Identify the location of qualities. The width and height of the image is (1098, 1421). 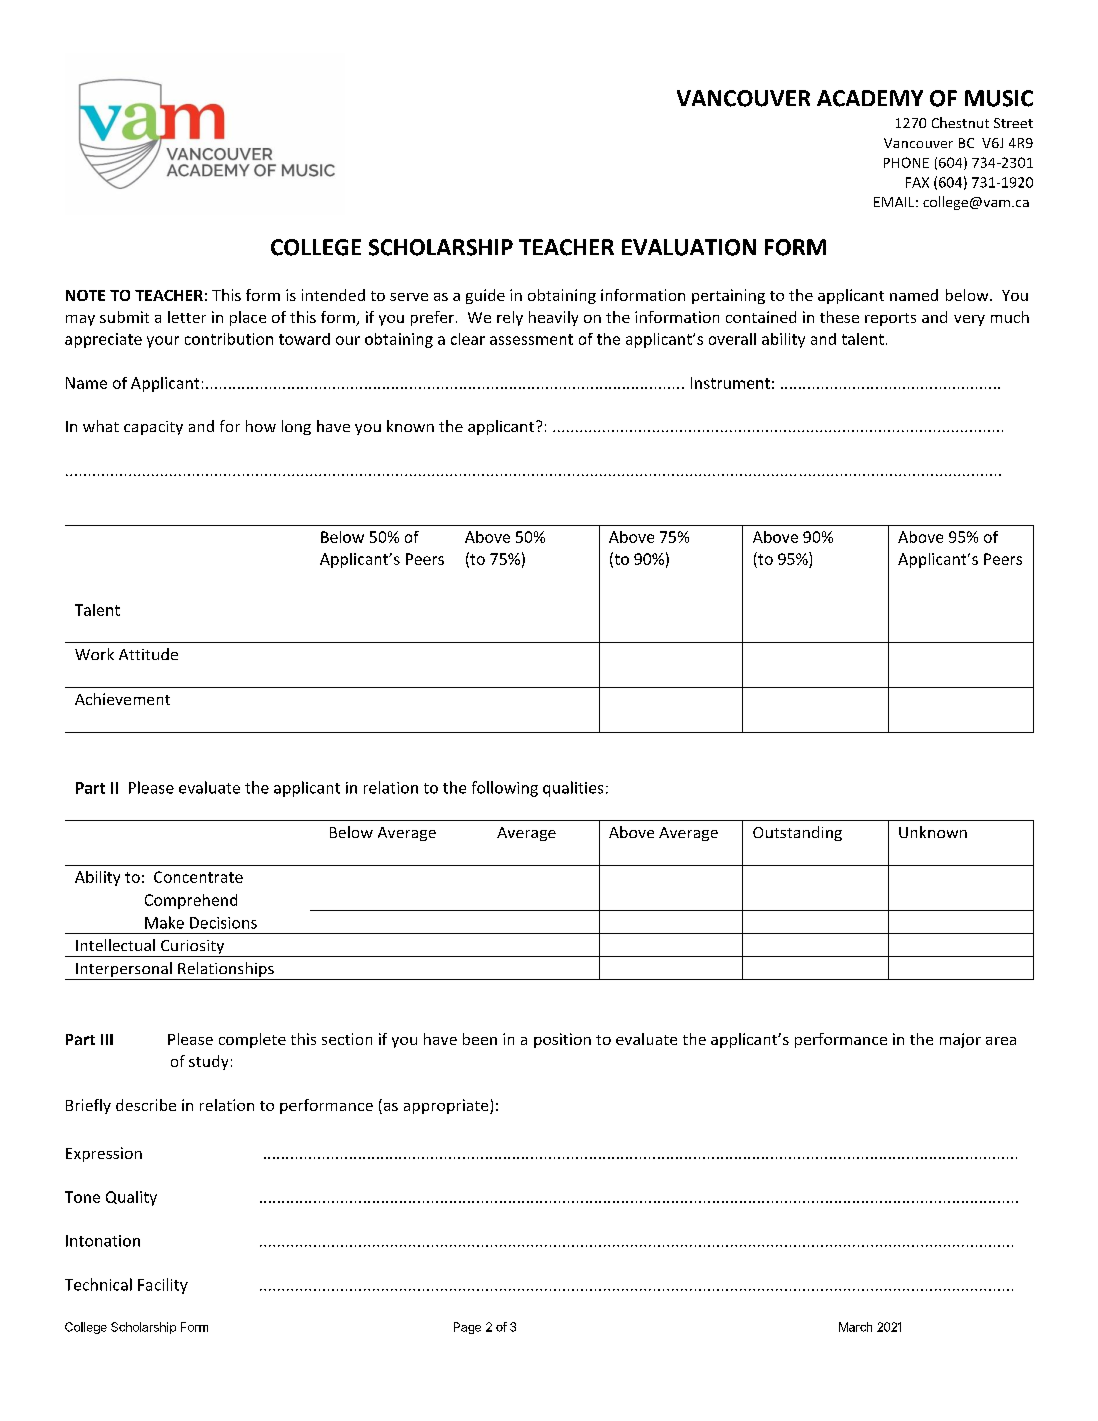
(573, 789).
